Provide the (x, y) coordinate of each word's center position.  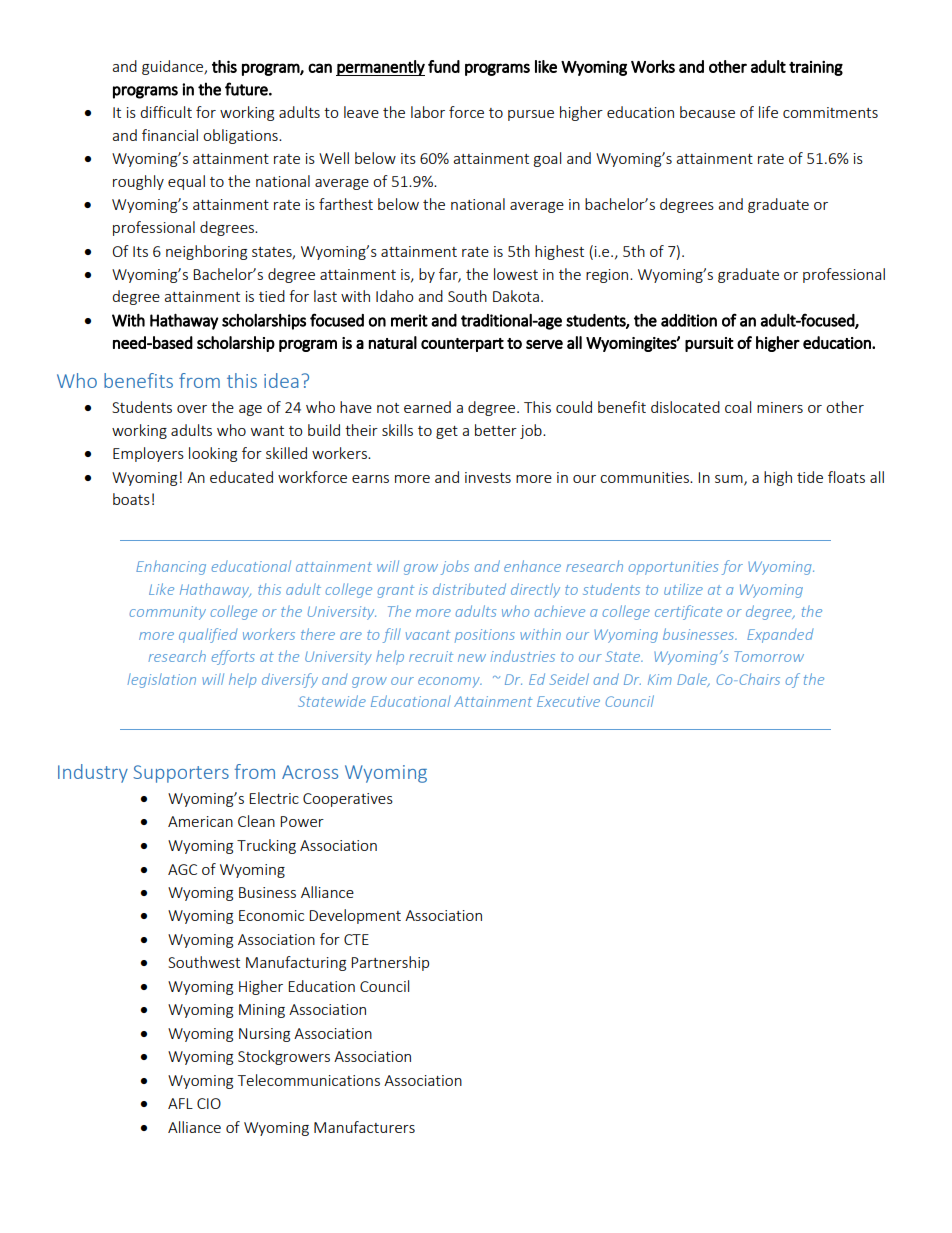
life (768, 112)
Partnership (390, 963)
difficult (166, 112)
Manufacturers (364, 1127)
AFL (180, 1103)
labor (428, 112)
